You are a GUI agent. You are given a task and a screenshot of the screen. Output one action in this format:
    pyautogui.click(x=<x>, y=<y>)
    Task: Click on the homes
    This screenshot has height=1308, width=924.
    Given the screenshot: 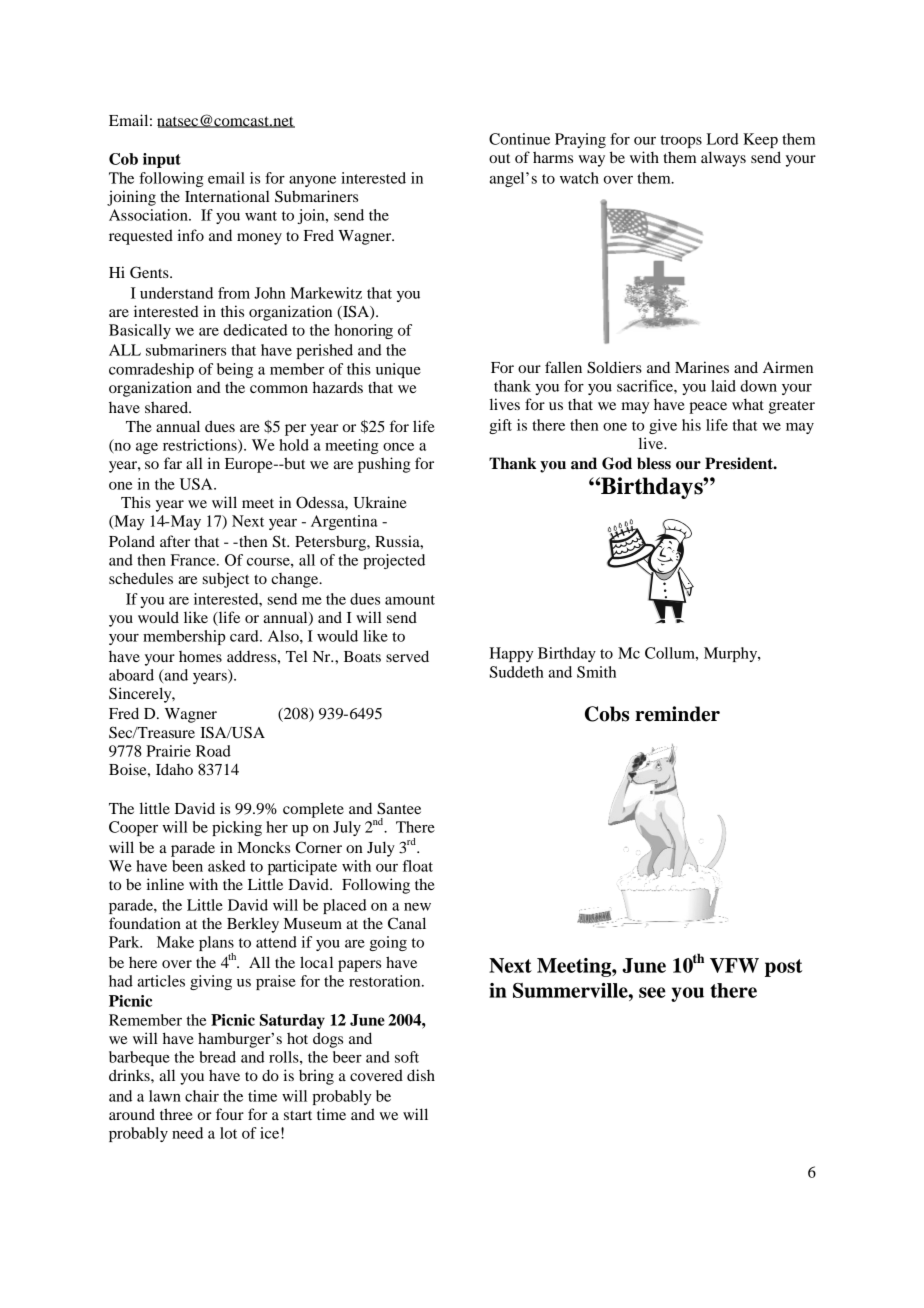 What is the action you would take?
    pyautogui.click(x=200, y=656)
